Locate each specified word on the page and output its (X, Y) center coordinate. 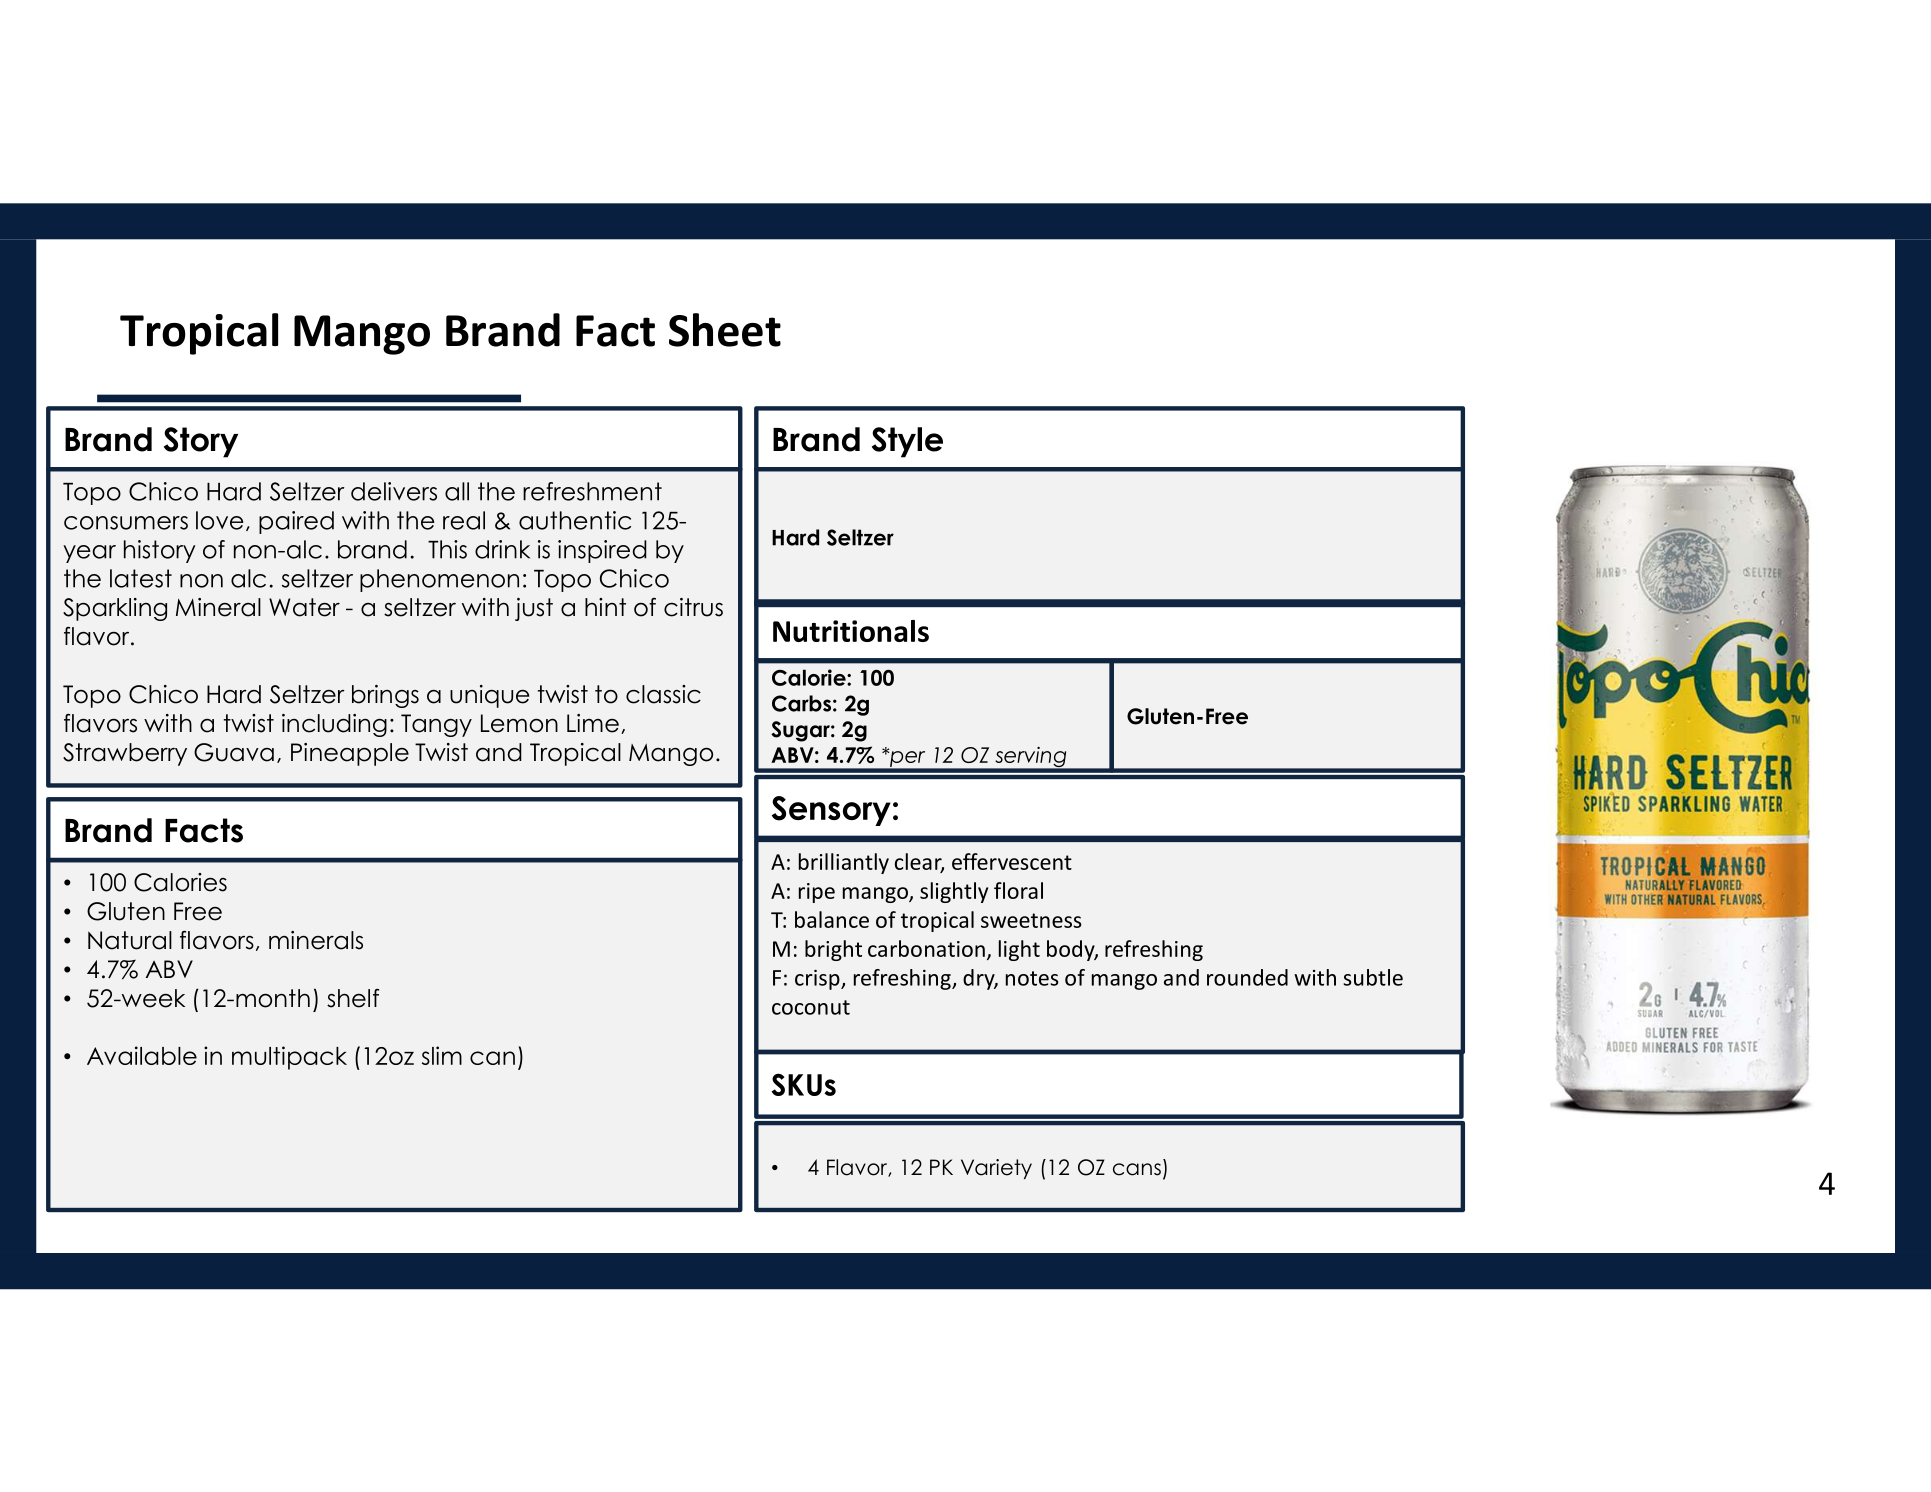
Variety (996, 1169)
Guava (234, 752)
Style (907, 442)
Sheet (725, 330)
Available (142, 1055)
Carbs (801, 703)
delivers (394, 491)
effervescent (1012, 861)
